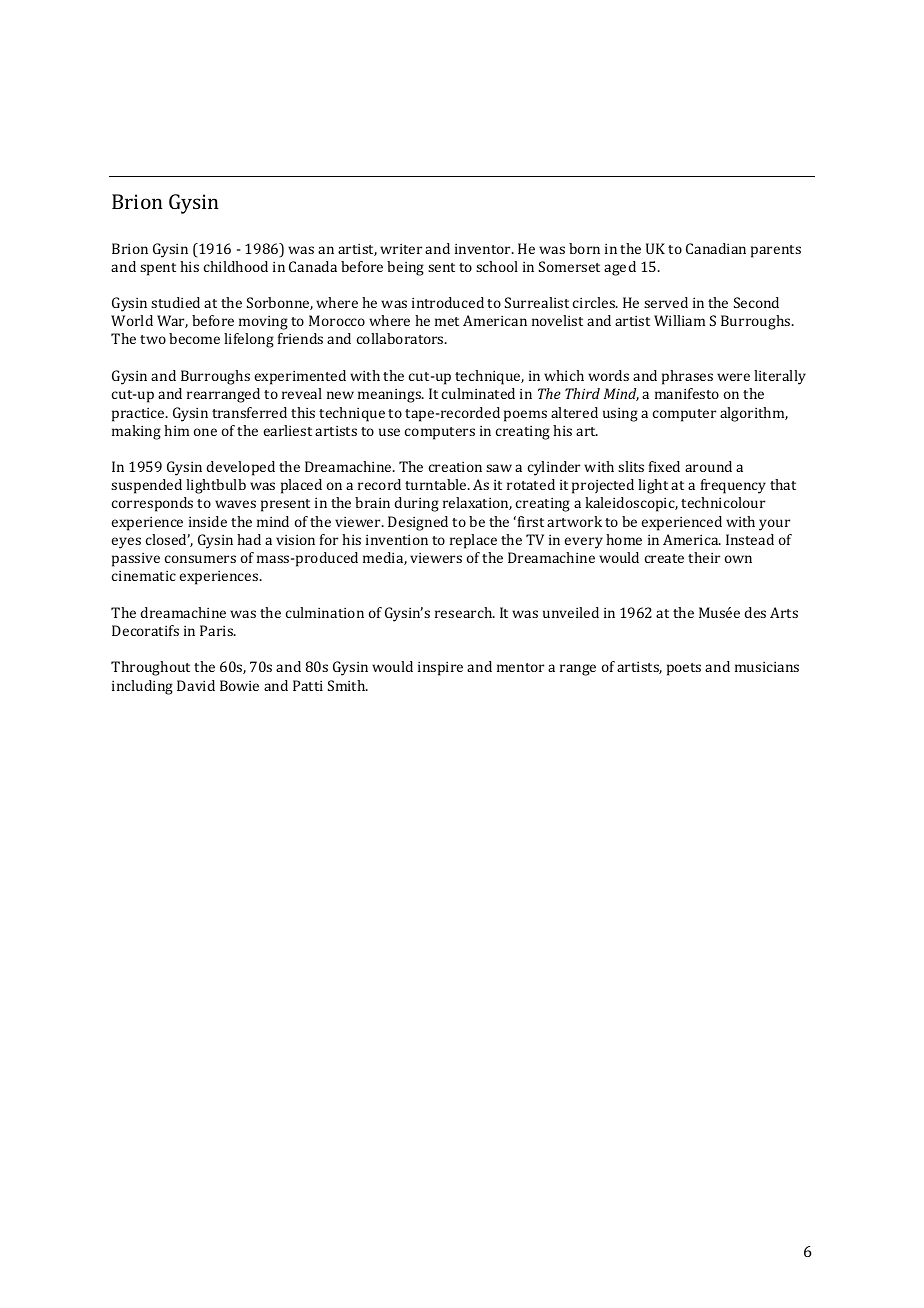 Image resolution: width=924 pixels, height=1308 pixels. I want to click on Canadian, so click(716, 248).
